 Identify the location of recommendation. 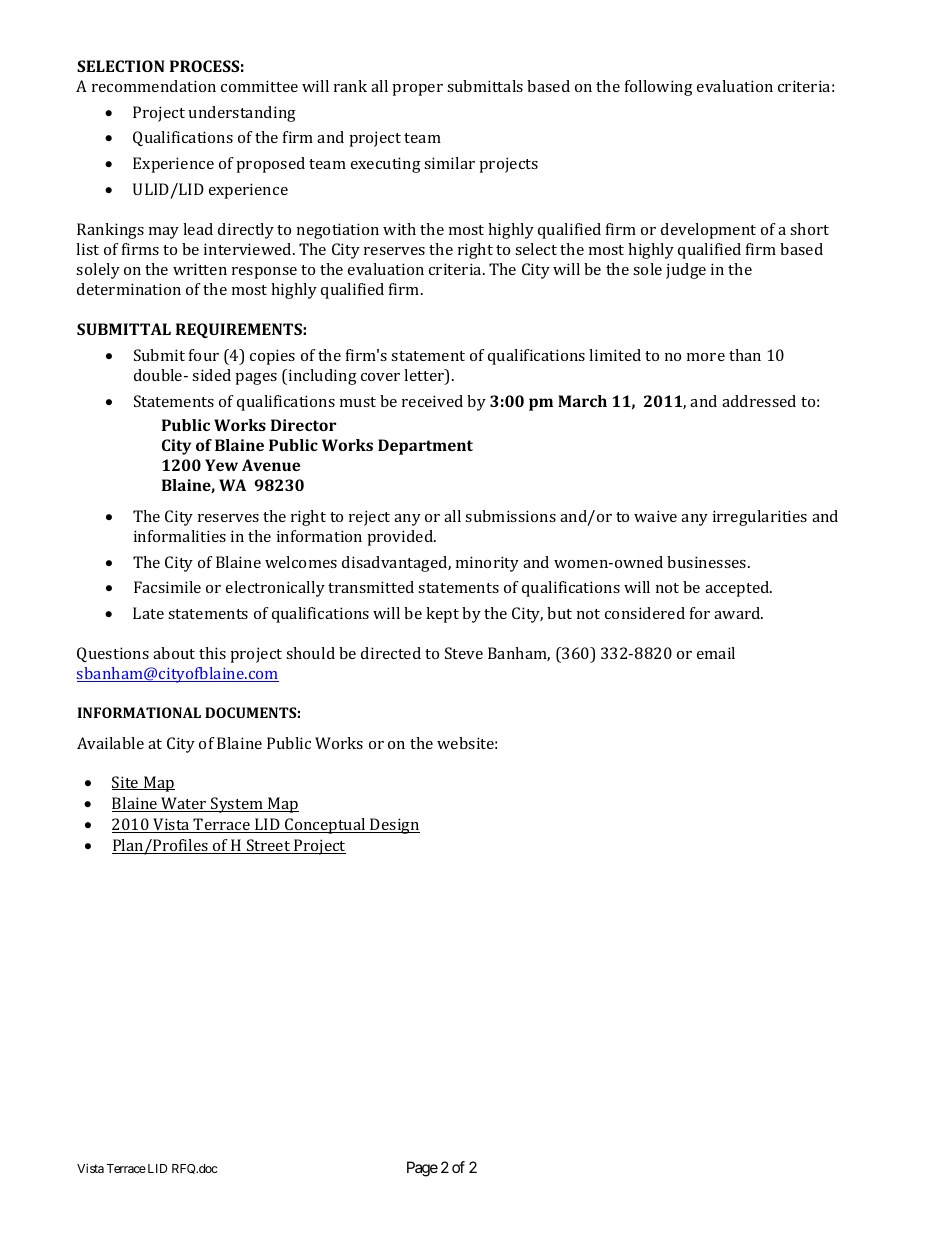
(154, 86).
